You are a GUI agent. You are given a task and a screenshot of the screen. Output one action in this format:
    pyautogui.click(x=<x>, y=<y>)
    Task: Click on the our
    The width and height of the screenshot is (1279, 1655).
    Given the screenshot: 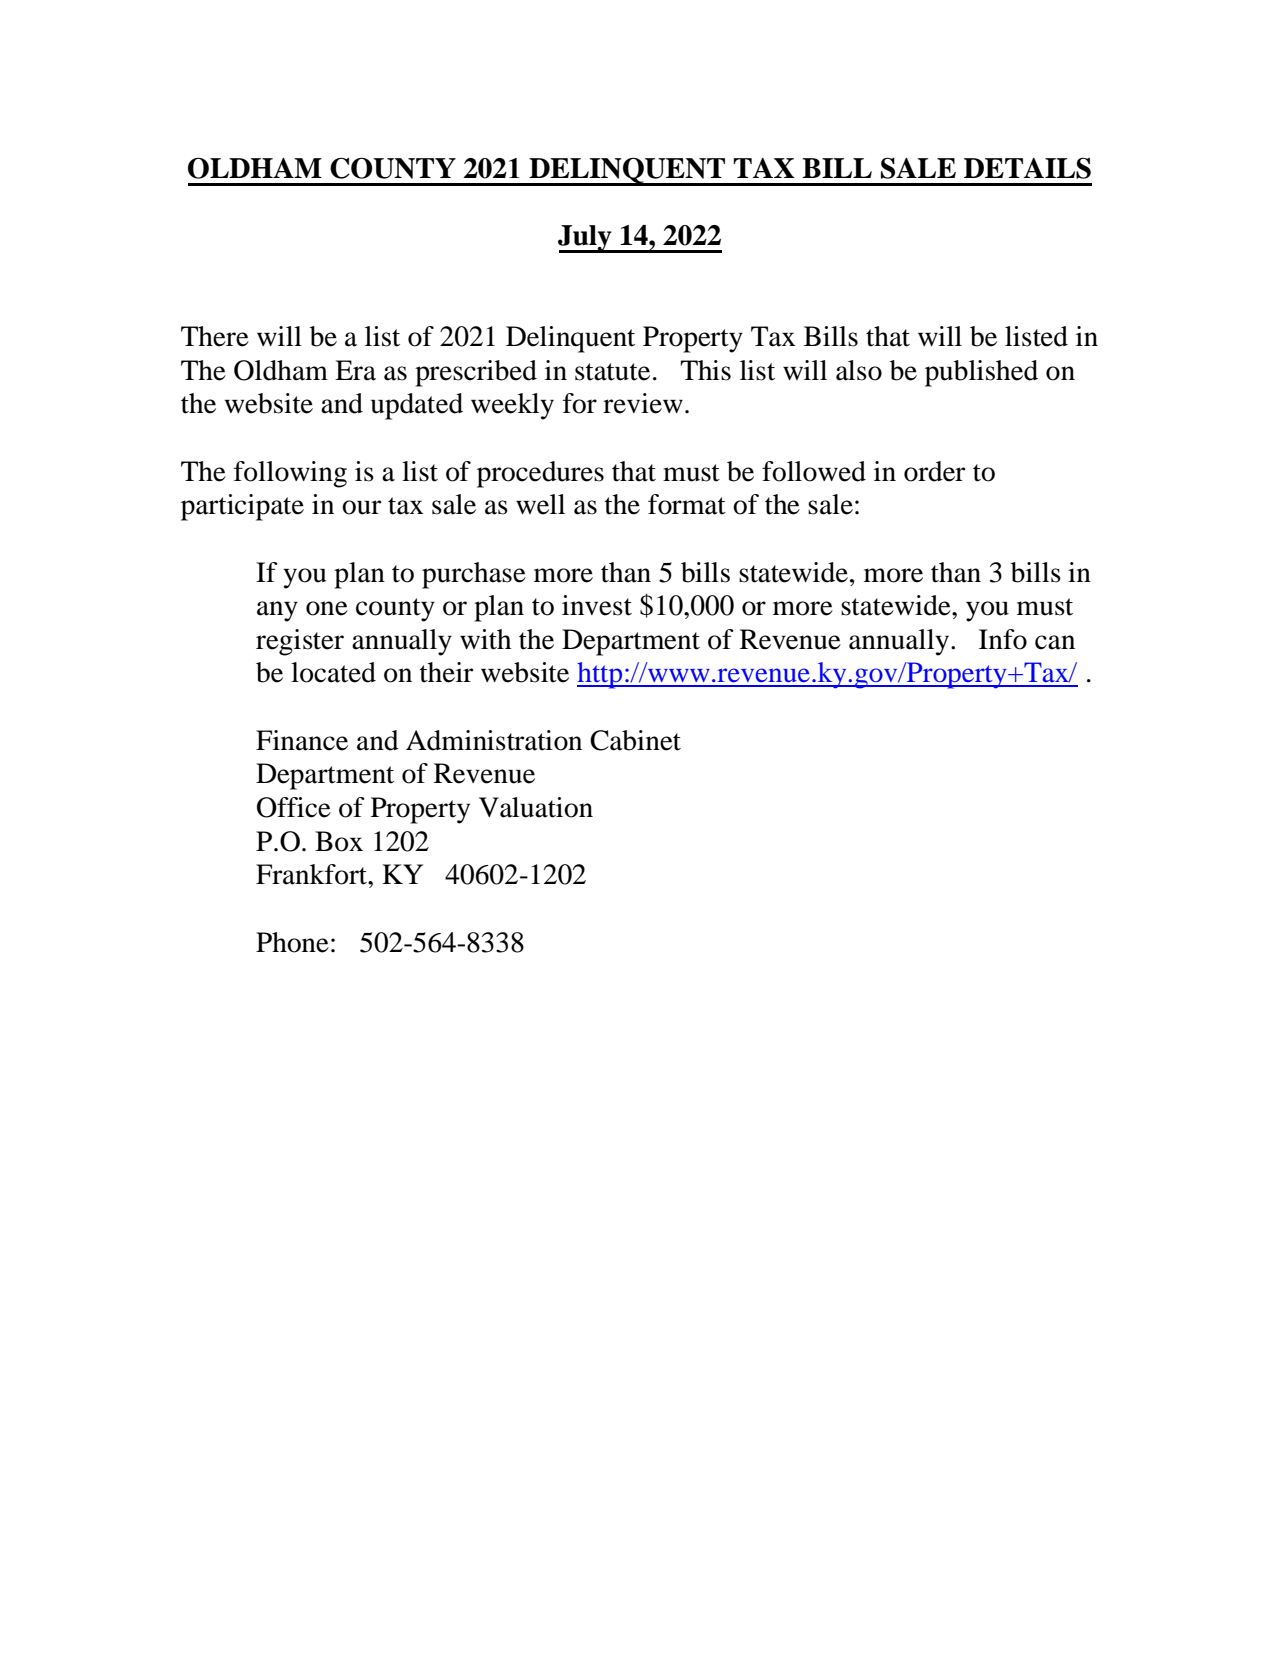 What is the action you would take?
    pyautogui.click(x=361, y=507)
